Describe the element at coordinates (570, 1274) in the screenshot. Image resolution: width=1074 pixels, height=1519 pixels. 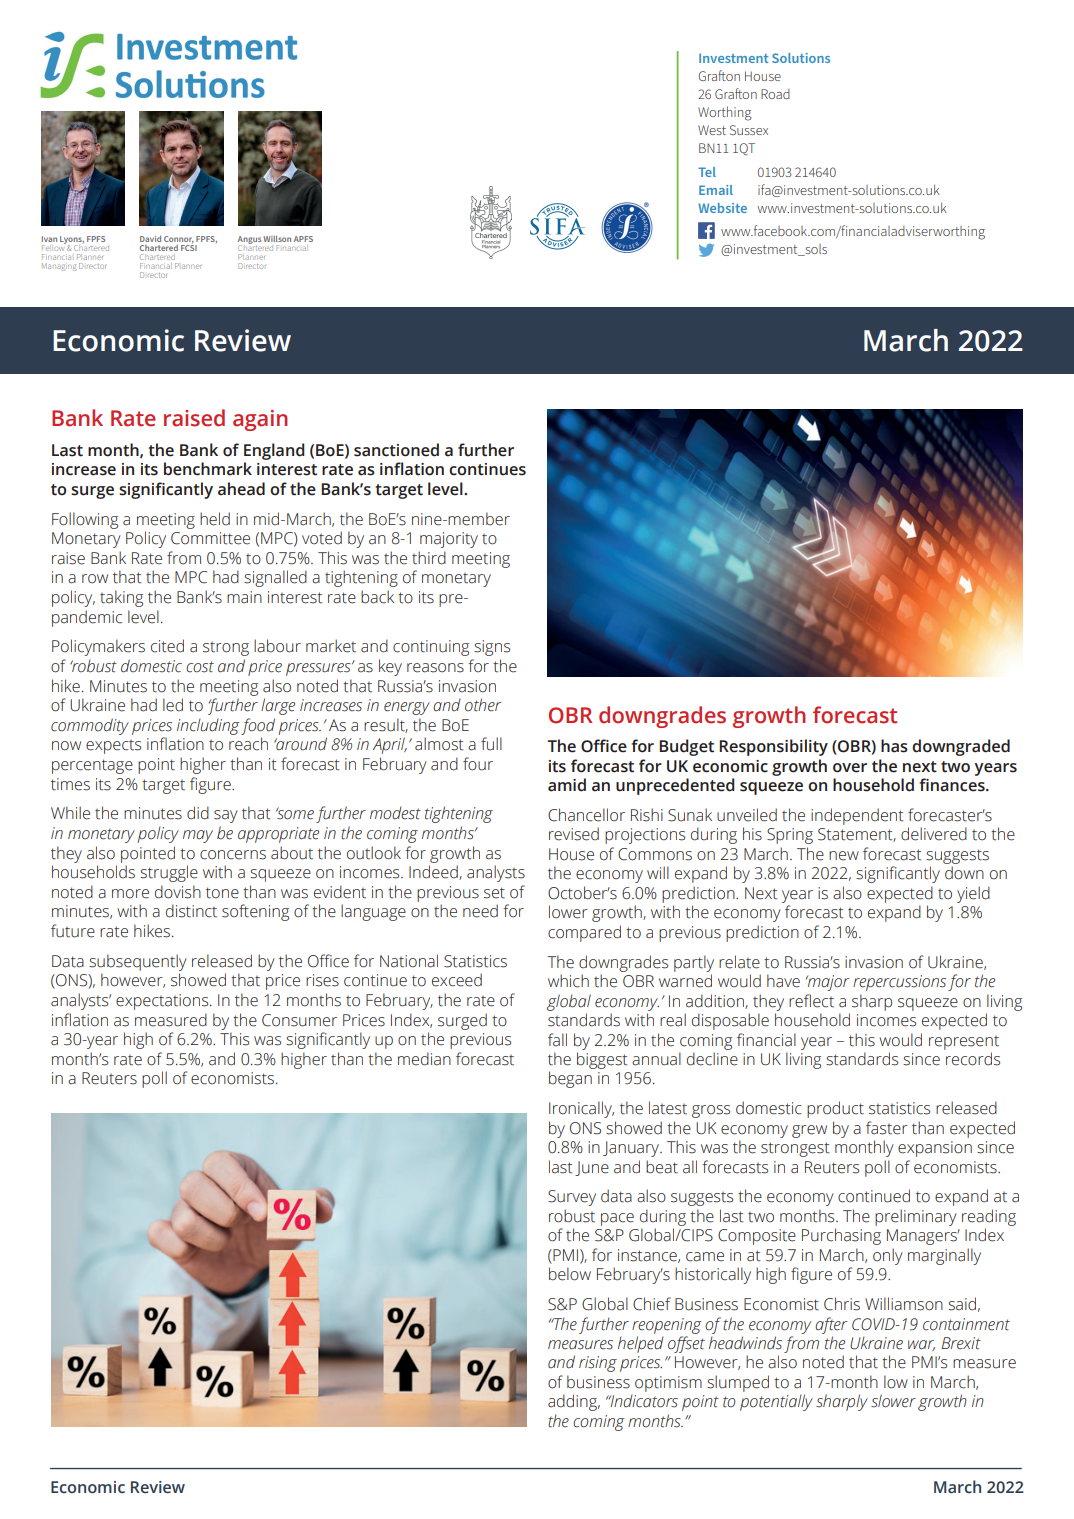
I see `below` at that location.
